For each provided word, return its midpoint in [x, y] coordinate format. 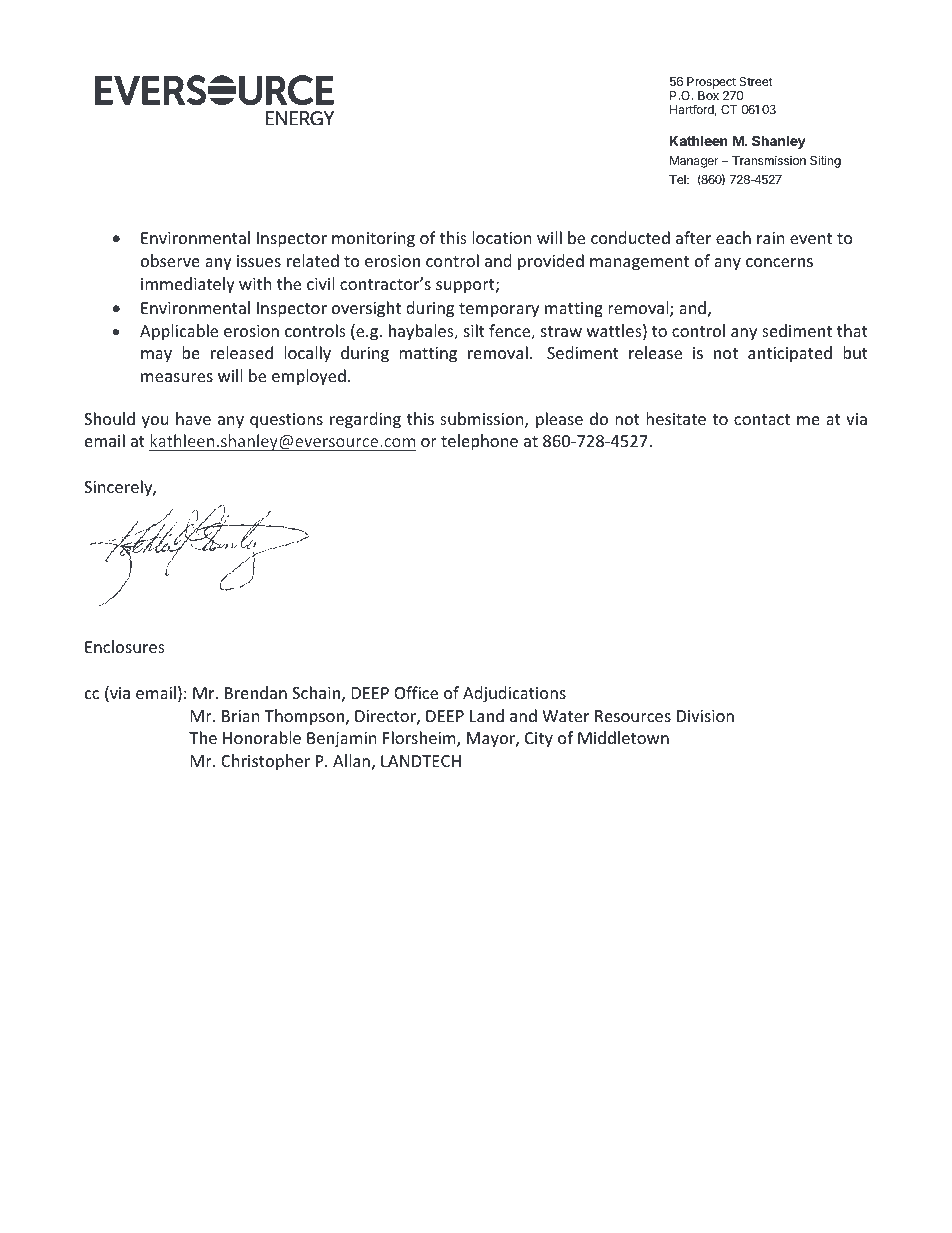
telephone [479, 442]
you [155, 422]
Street [756, 81]
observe [170, 260]
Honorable [262, 737]
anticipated [790, 354]
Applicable [179, 332]
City [539, 740]
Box [708, 95]
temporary [499, 310]
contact [762, 419]
